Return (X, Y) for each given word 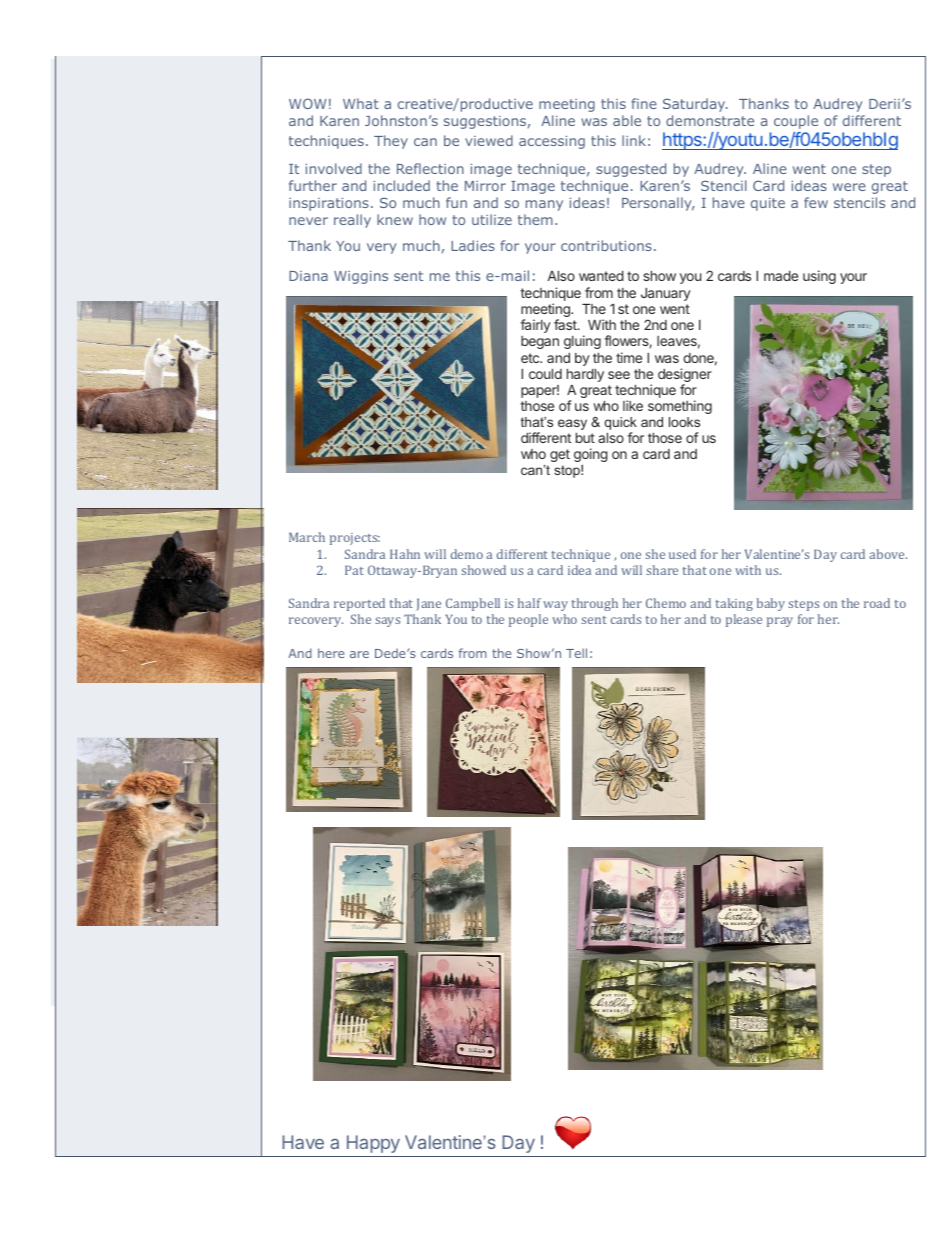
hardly (585, 375)
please (744, 620)
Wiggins (361, 277)
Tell (576, 653)
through (595, 604)
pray (780, 622)
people (528, 620)
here (331, 653)
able (627, 120)
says (388, 622)
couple (796, 122)
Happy (373, 1144)
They (391, 142)
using (819, 277)
